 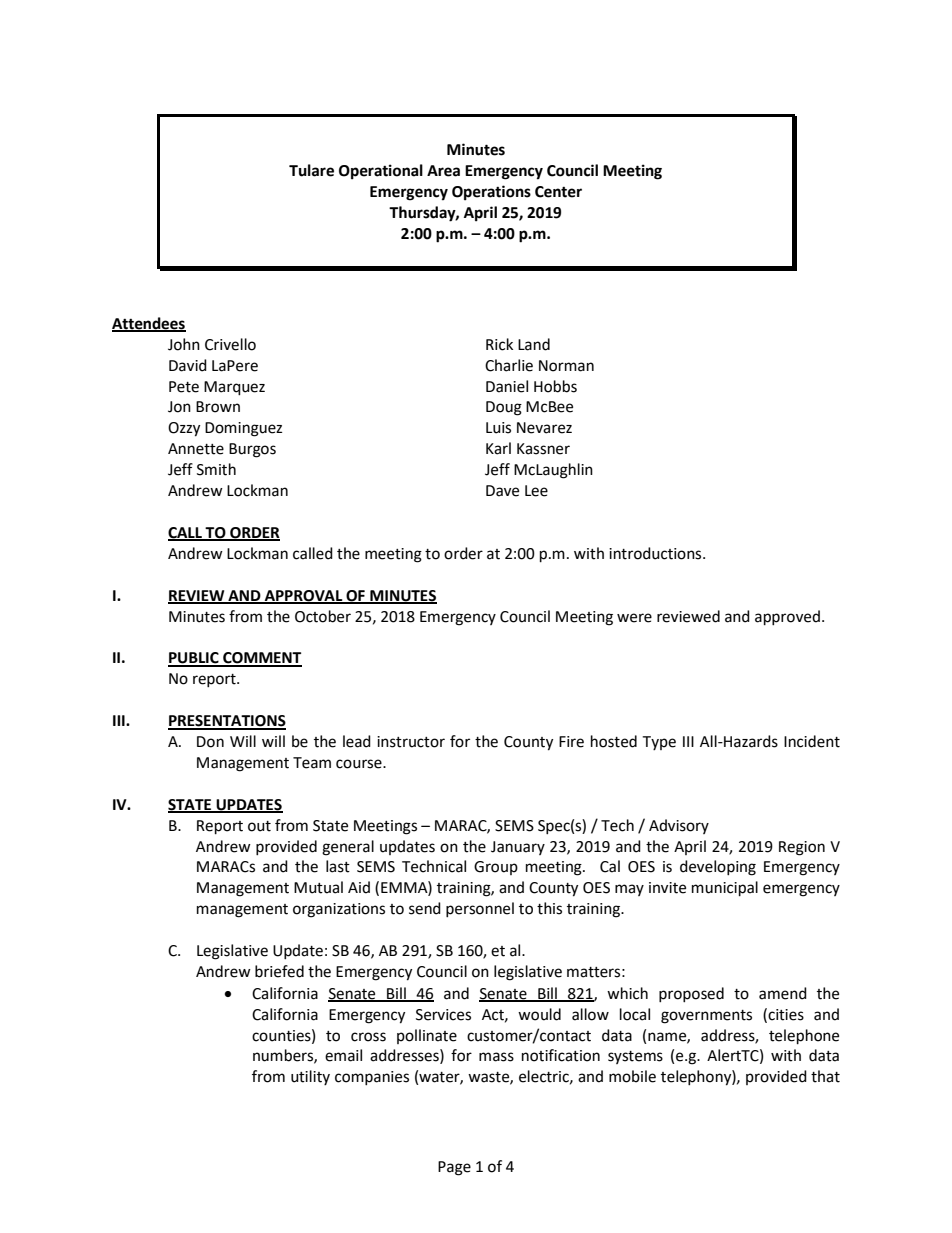 I want to click on Center, so click(x=558, y=192).
